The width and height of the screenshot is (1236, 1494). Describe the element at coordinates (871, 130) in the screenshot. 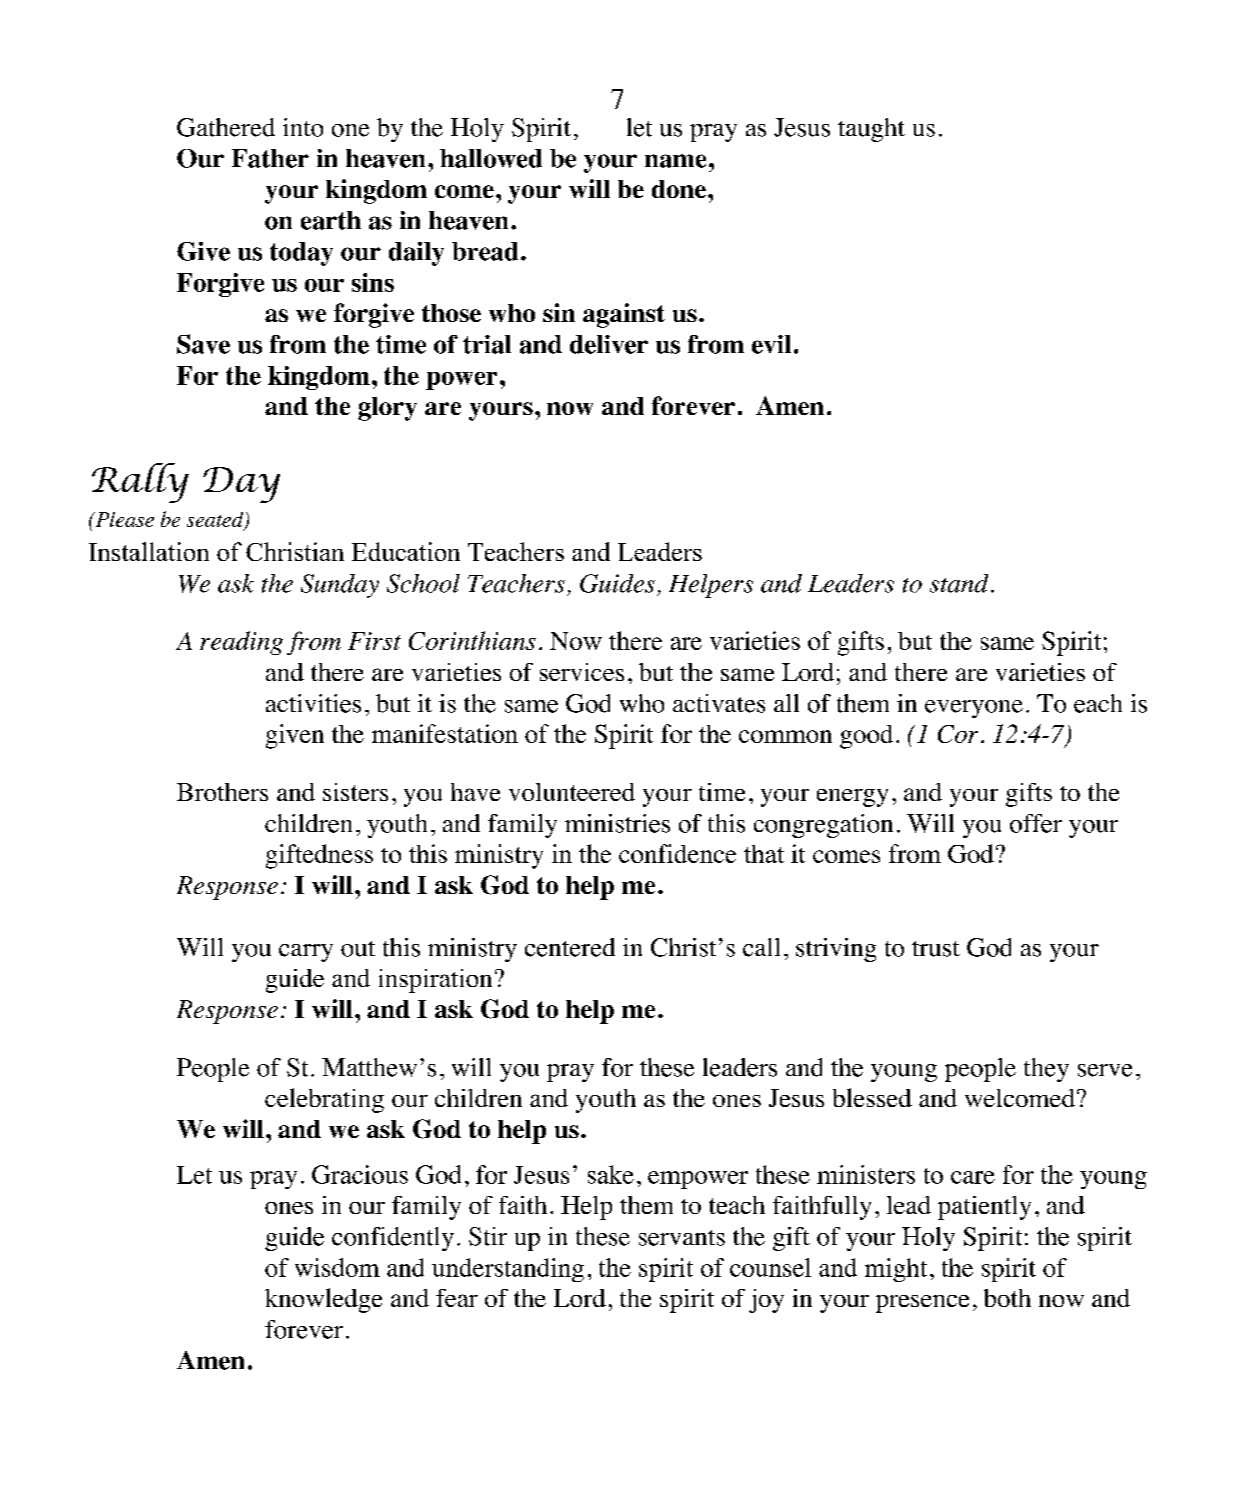

I see `taught` at that location.
